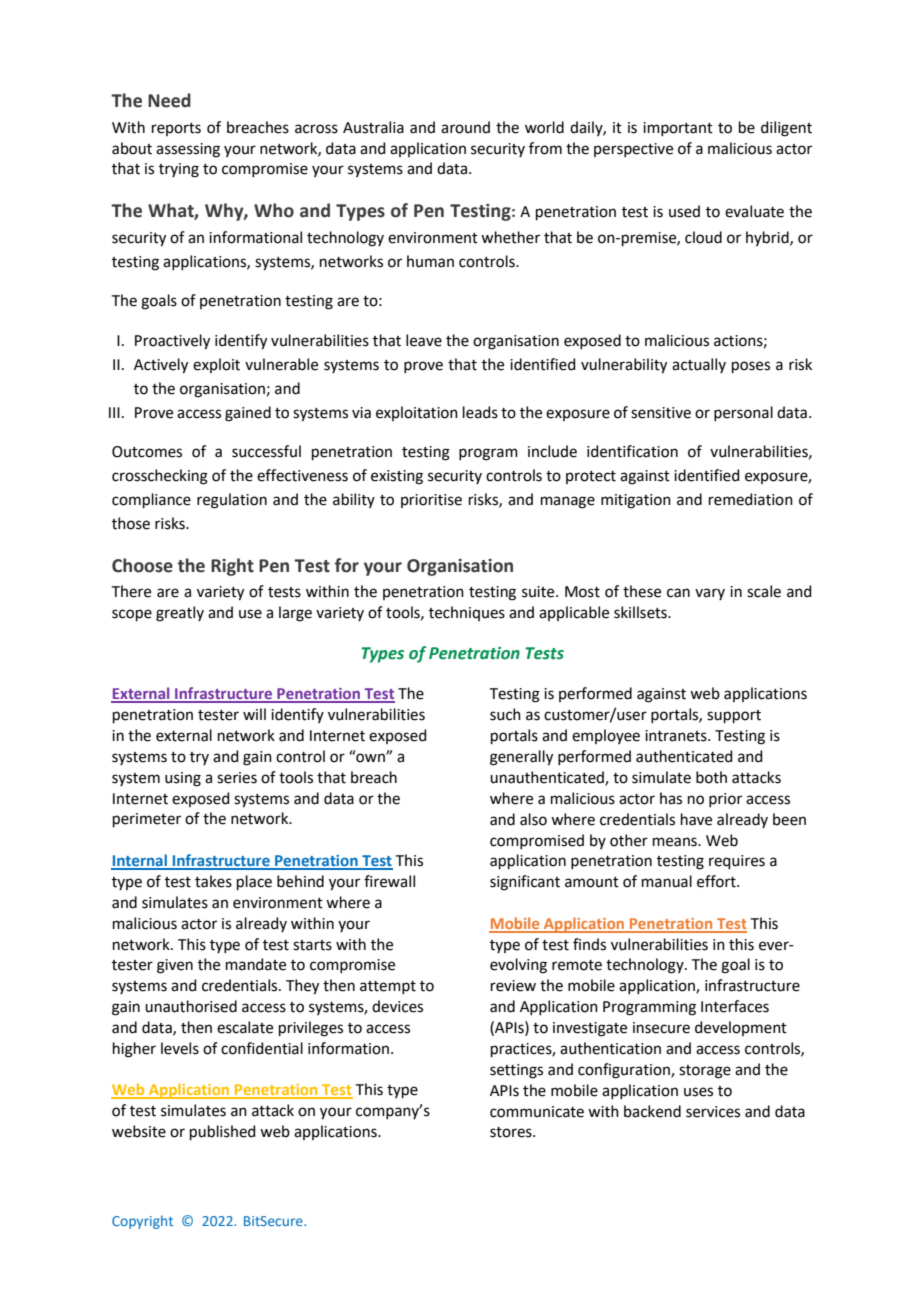  Describe the element at coordinates (512, 1132) in the screenshot. I see `stores` at that location.
